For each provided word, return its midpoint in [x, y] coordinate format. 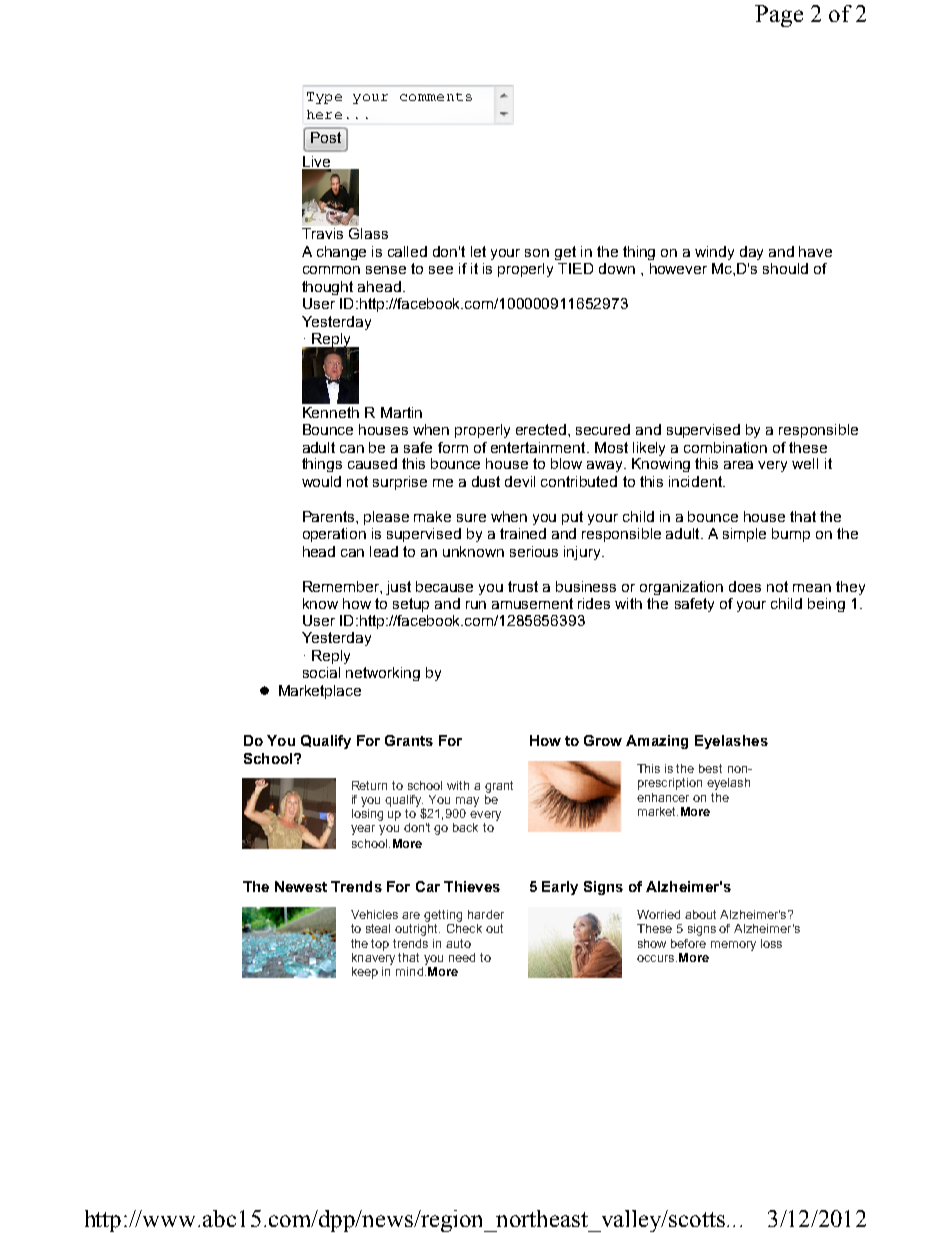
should [785, 268]
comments [436, 97]
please [386, 518]
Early [560, 888]
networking [383, 674]
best [710, 768]
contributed [579, 481]
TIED [575, 268]
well [805, 463]
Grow [603, 740]
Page [779, 16]
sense [386, 270]
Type [324, 98]
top [380, 945]
